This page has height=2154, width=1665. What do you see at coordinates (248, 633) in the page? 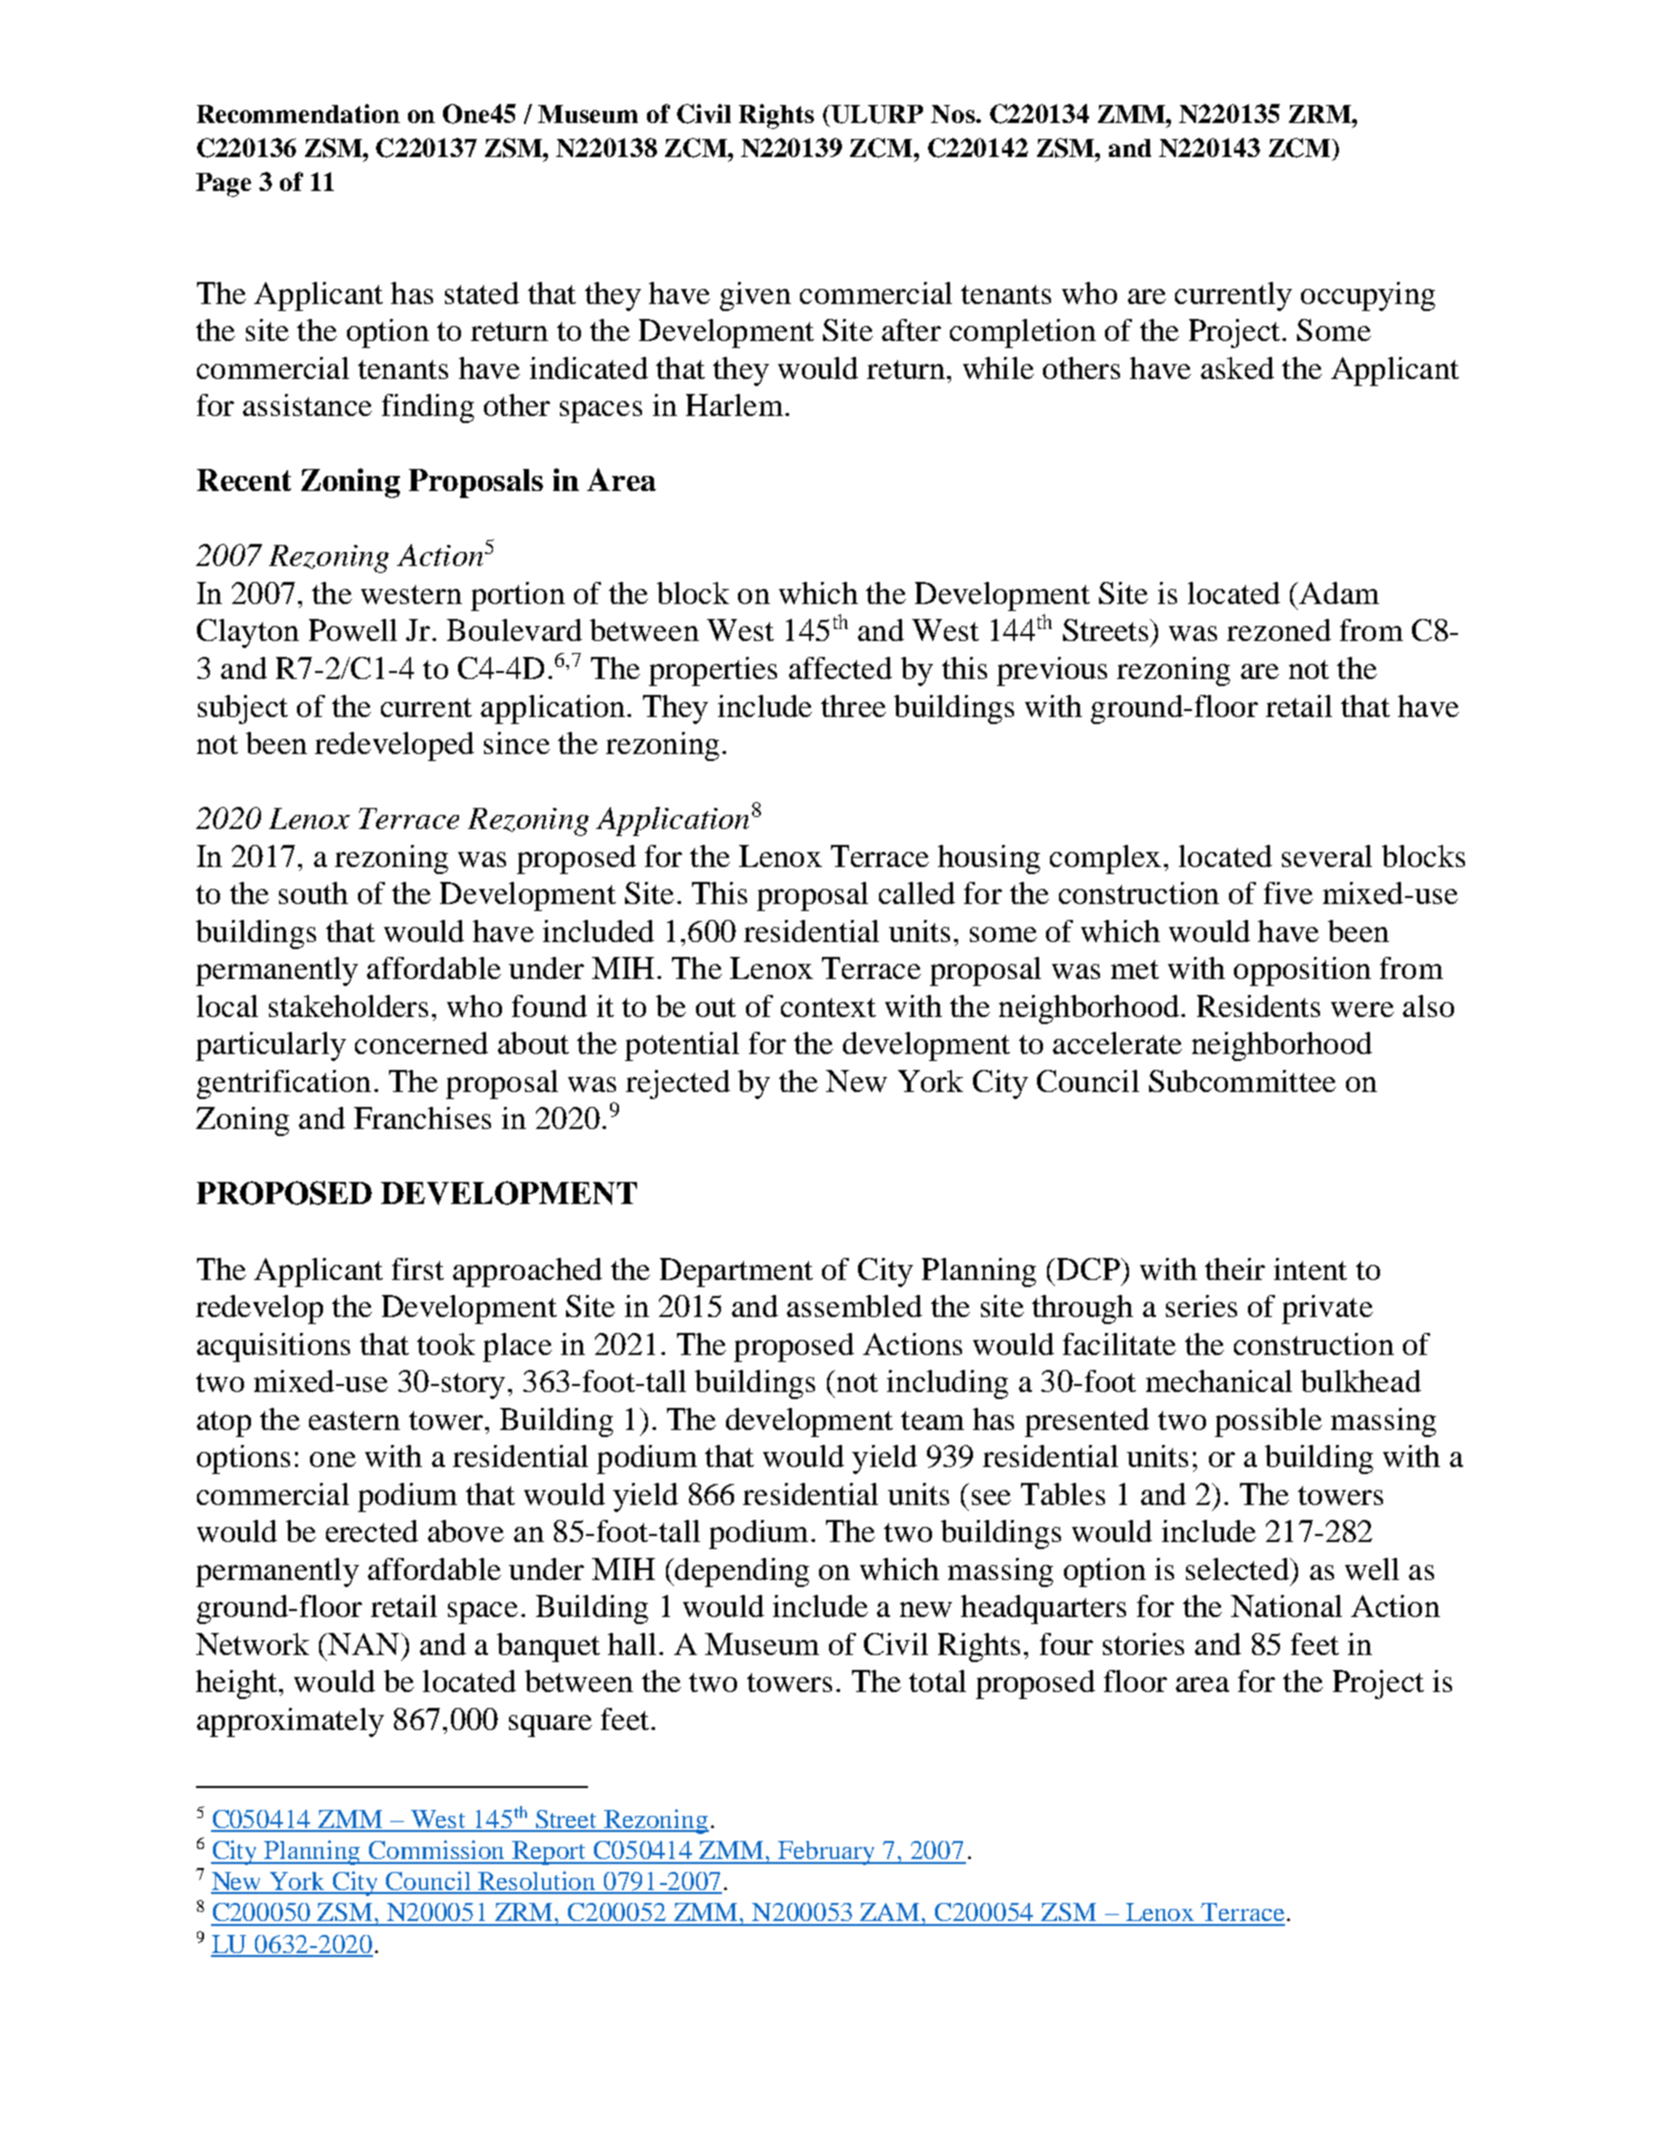
I see `Clayton` at bounding box center [248, 633].
